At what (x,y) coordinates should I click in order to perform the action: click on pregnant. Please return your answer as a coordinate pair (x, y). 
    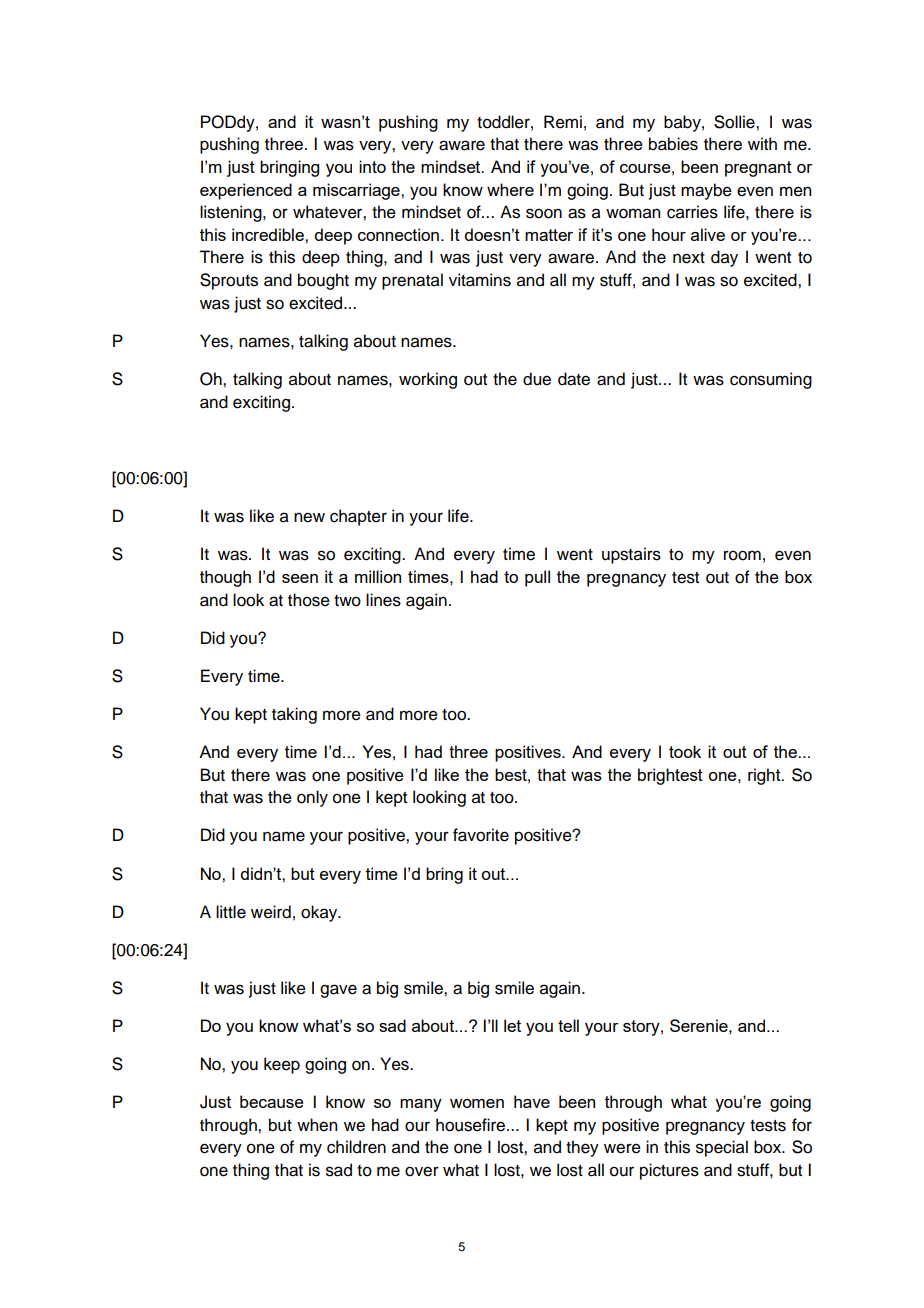
    Looking at the image, I should click on (758, 169).
